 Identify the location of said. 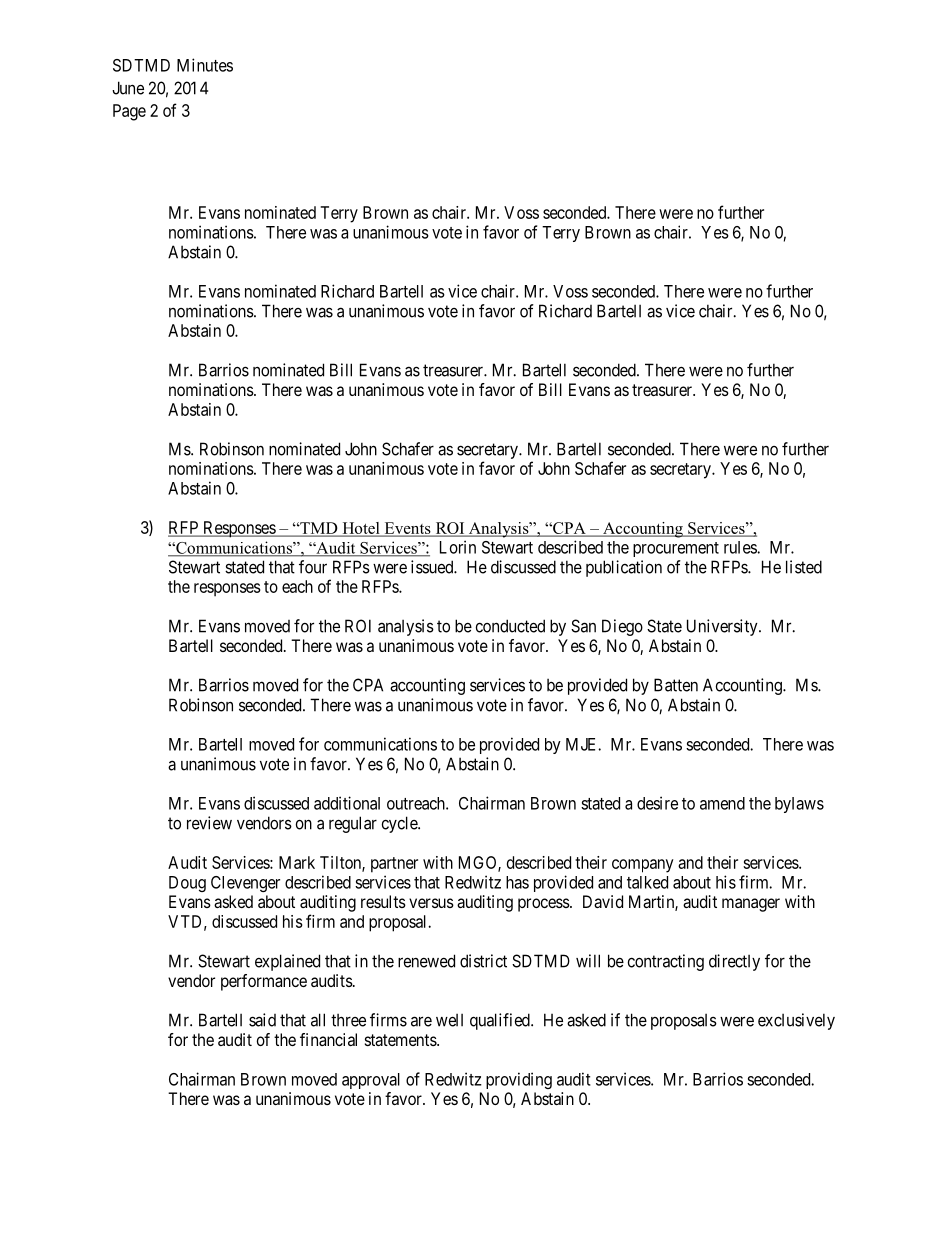
(262, 1020).
